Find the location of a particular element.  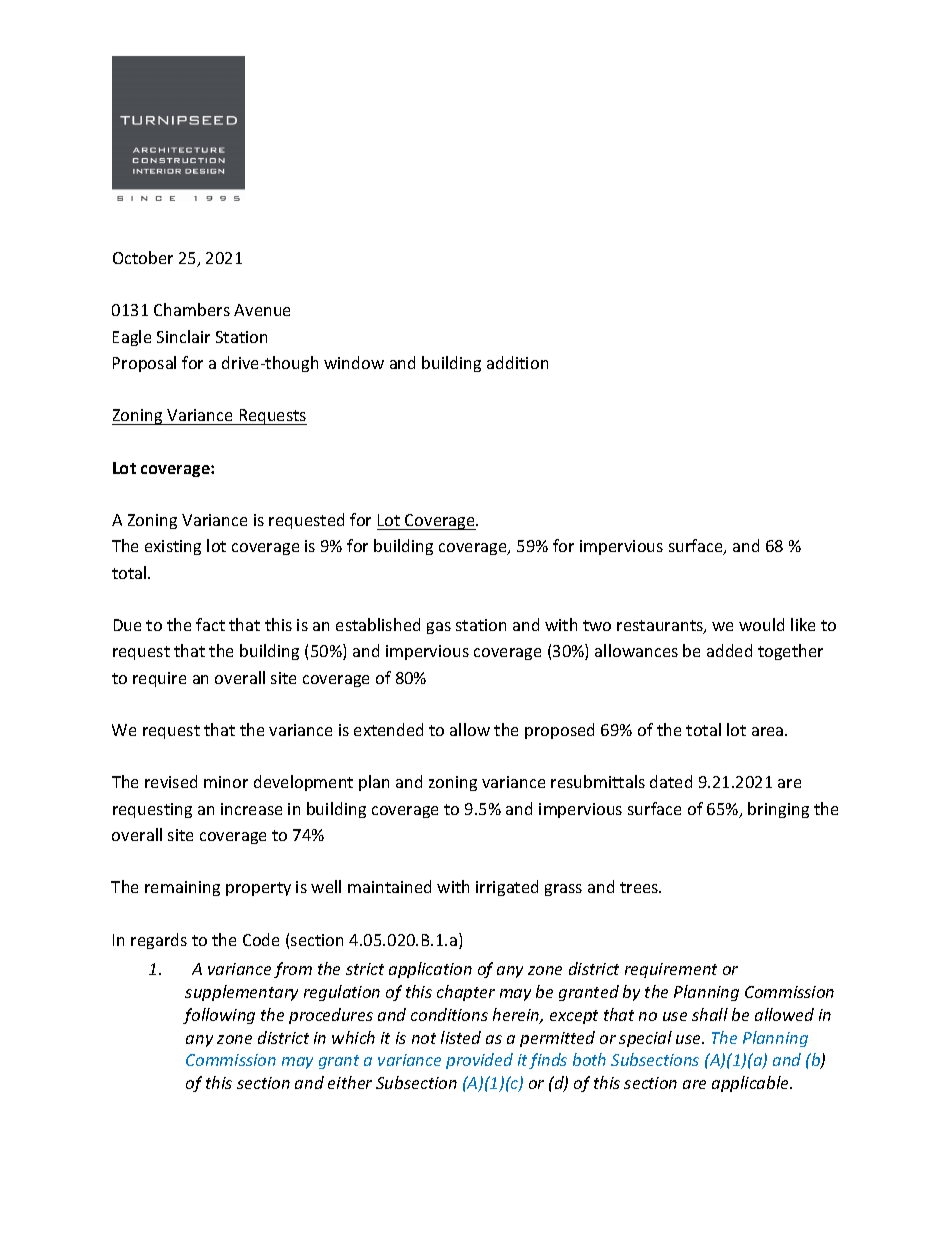

addition is located at coordinates (517, 362).
